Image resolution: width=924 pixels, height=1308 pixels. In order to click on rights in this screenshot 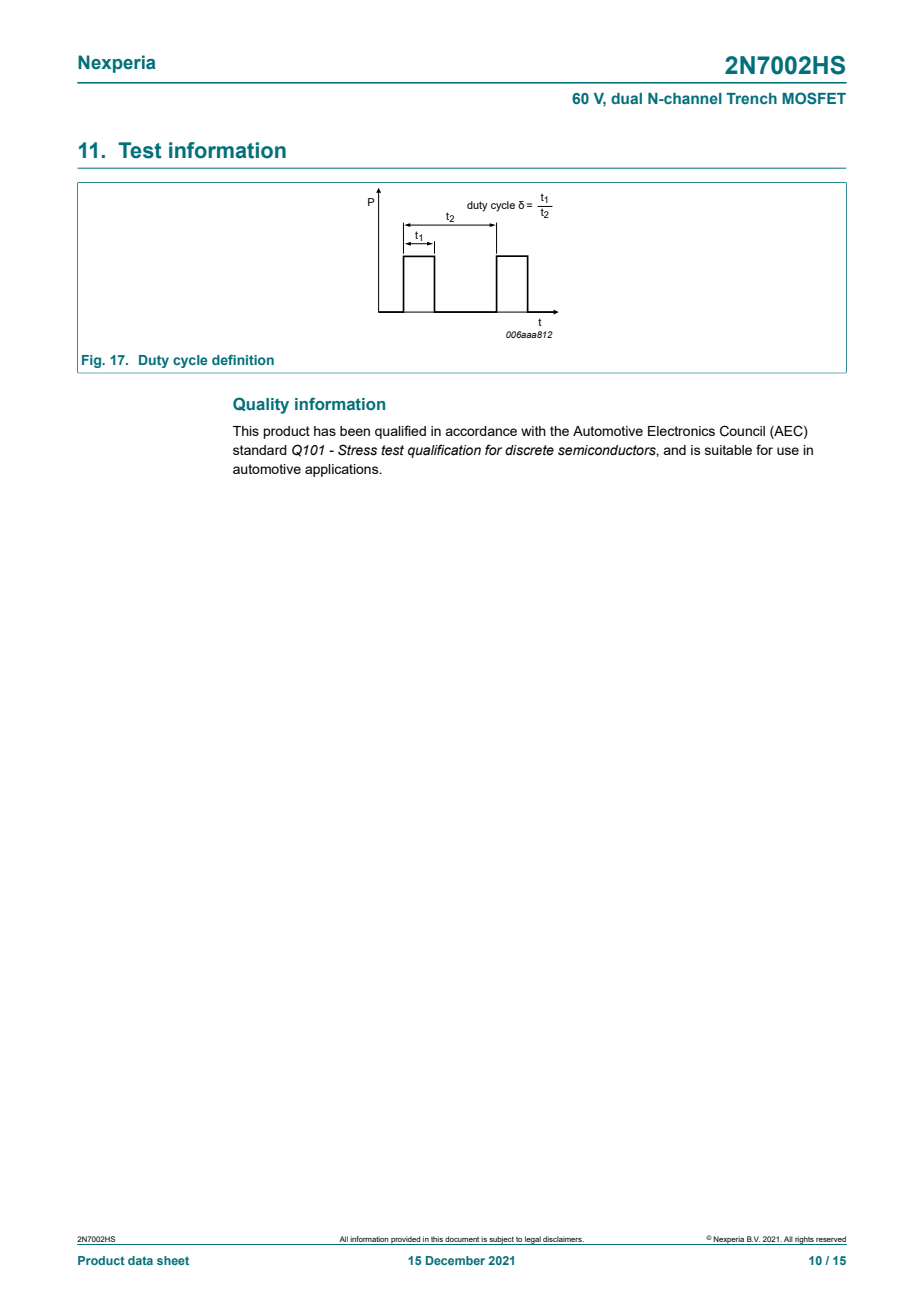, I will do `click(804, 1240)`.
